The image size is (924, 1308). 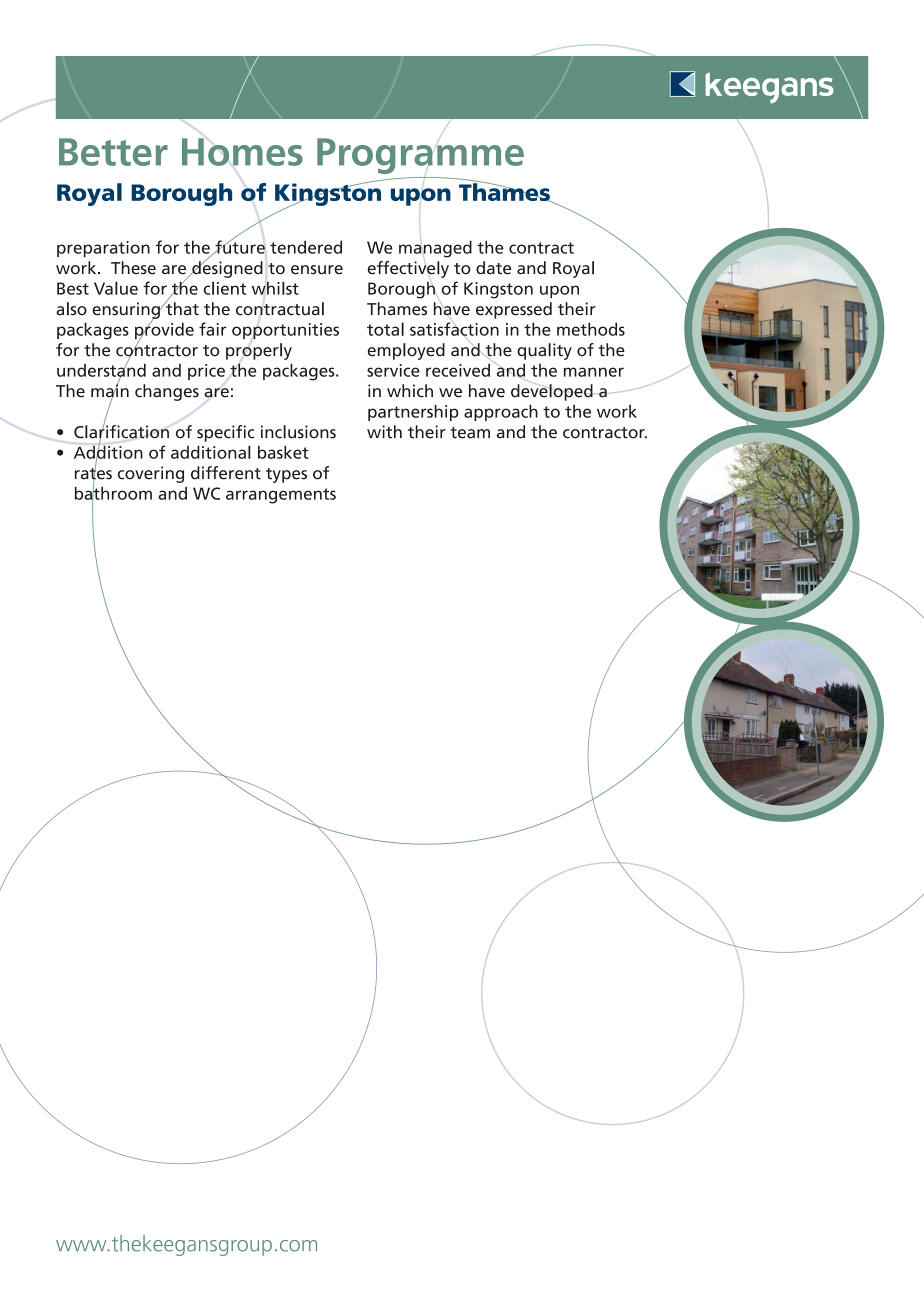 I want to click on Value, so click(x=116, y=288).
